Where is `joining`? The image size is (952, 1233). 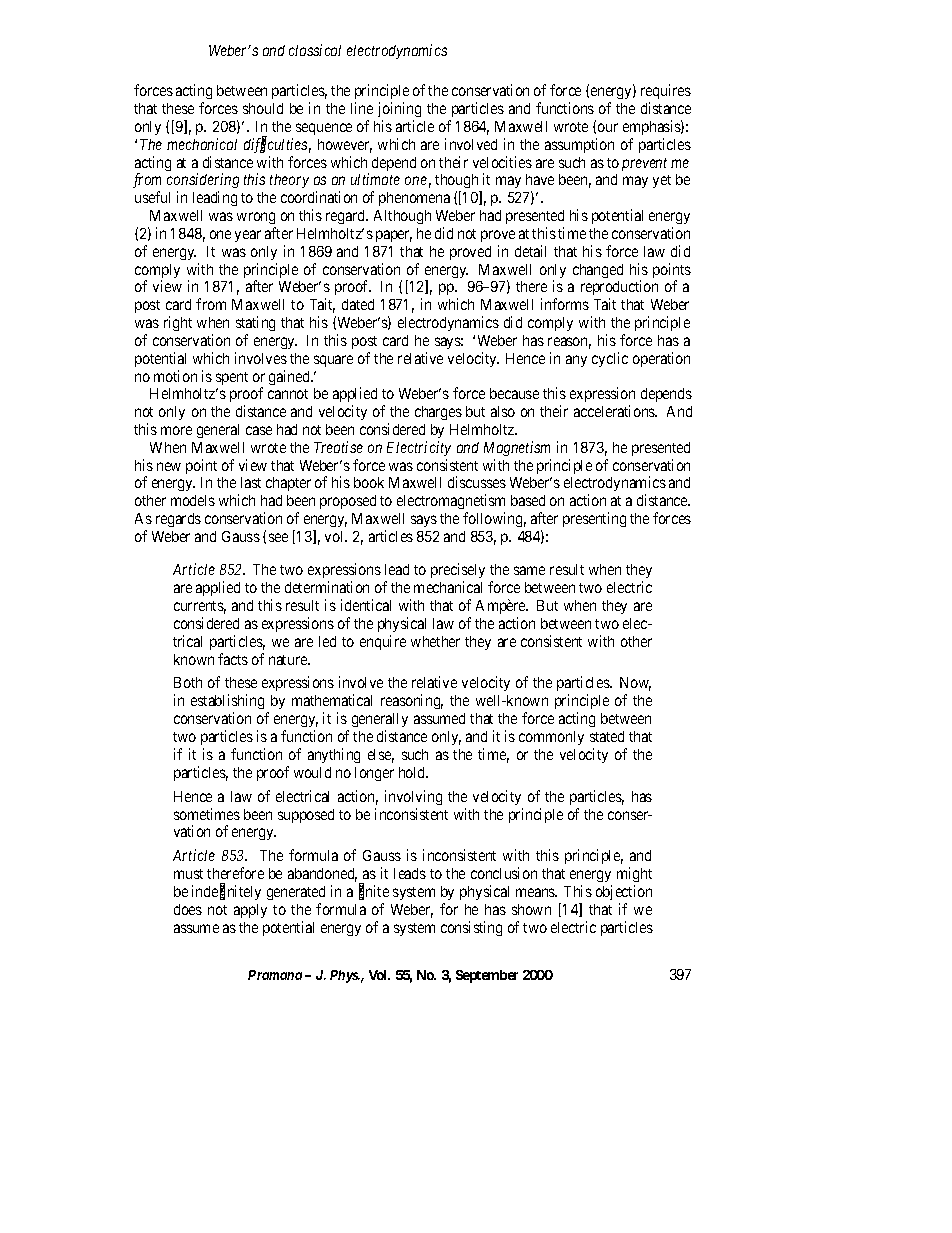 joining is located at coordinates (399, 109).
